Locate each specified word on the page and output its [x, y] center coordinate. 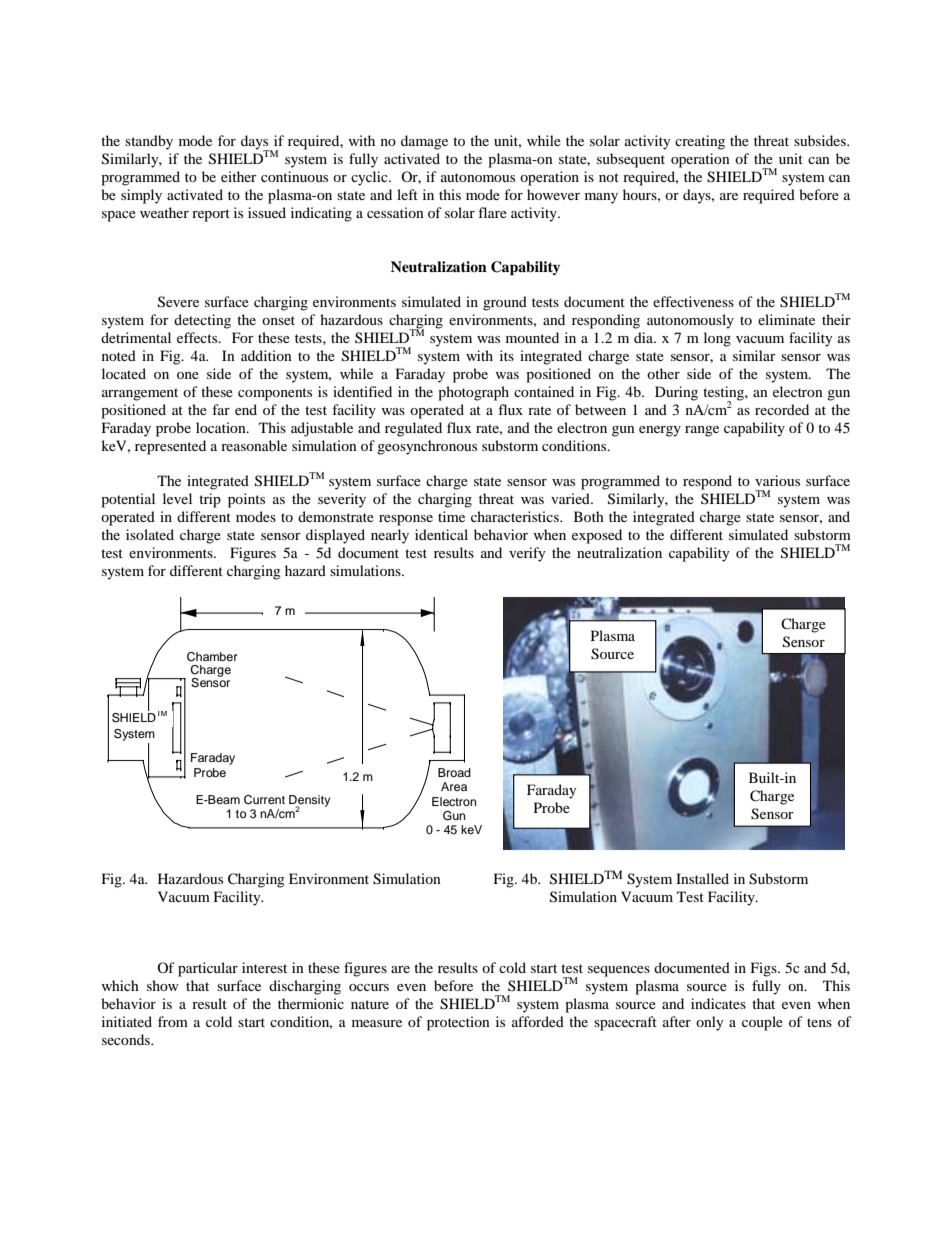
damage [424, 142]
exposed [597, 536]
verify [527, 554]
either [239, 176]
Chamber [212, 657]
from [173, 1021]
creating [700, 142]
